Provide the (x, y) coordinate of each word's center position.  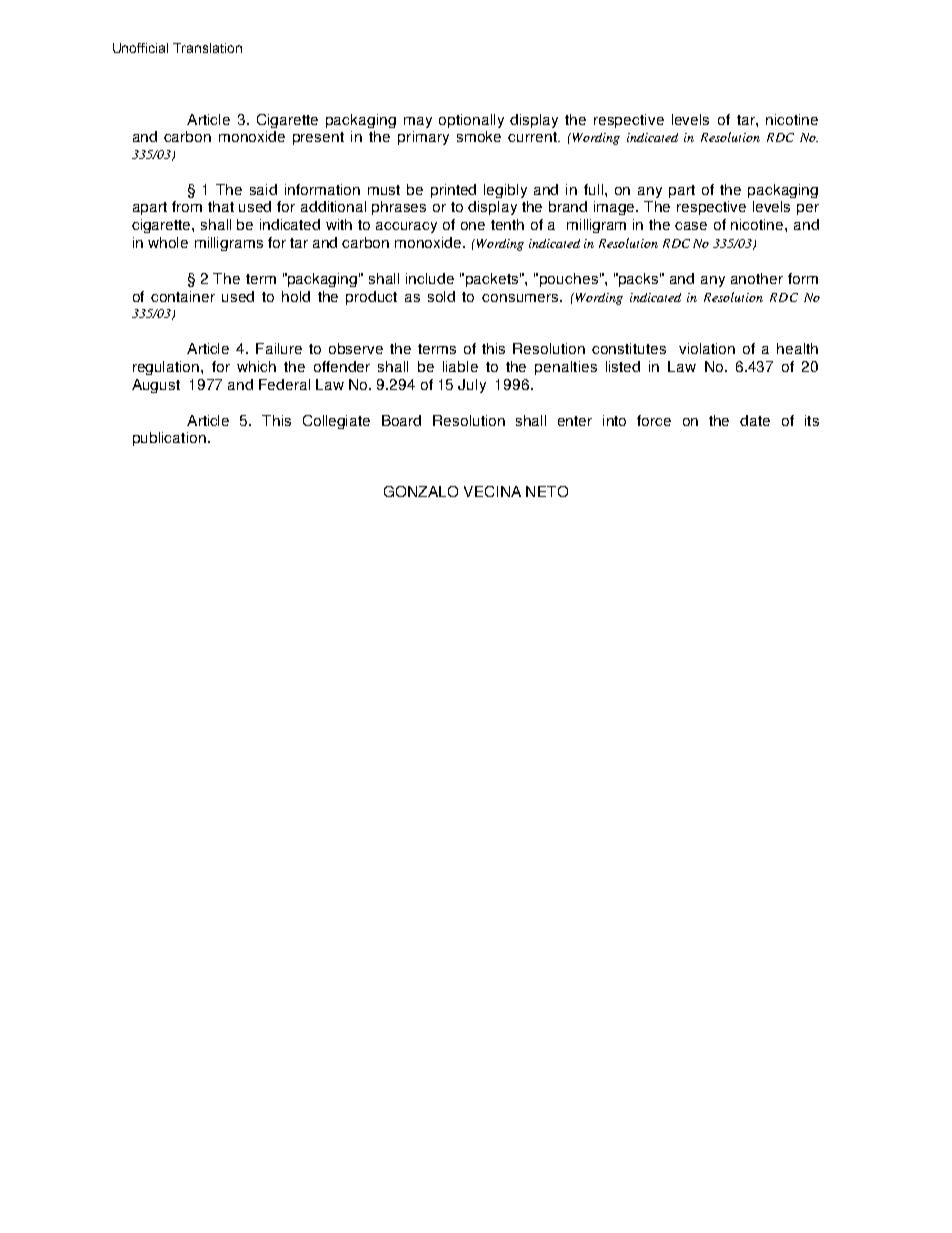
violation (707, 348)
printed (453, 191)
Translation (207, 48)
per (808, 209)
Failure (279, 348)
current (533, 137)
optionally (471, 121)
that (221, 206)
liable (460, 366)
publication (169, 439)
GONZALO (421, 491)
